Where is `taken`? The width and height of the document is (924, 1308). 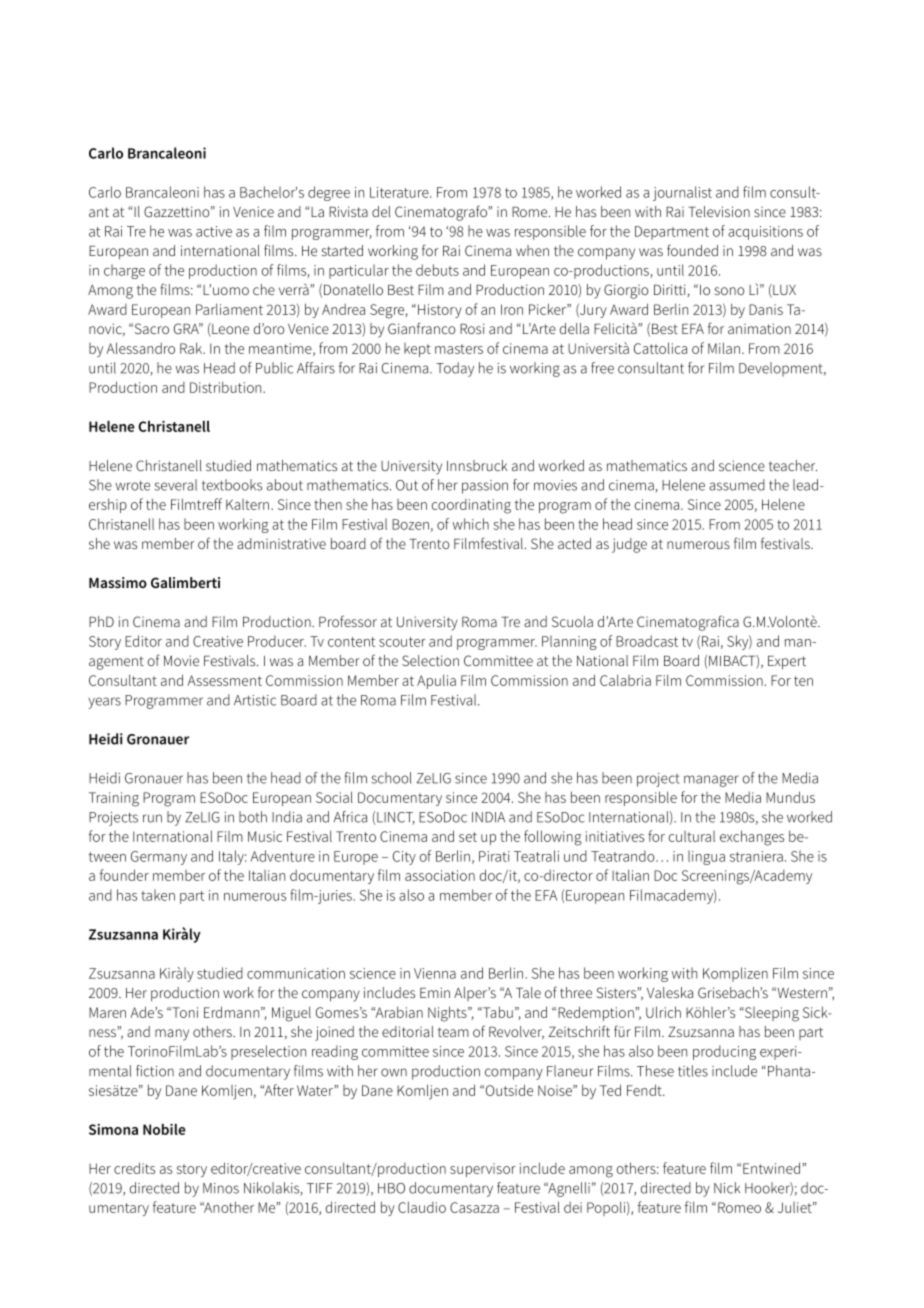 taken is located at coordinates (158, 895).
